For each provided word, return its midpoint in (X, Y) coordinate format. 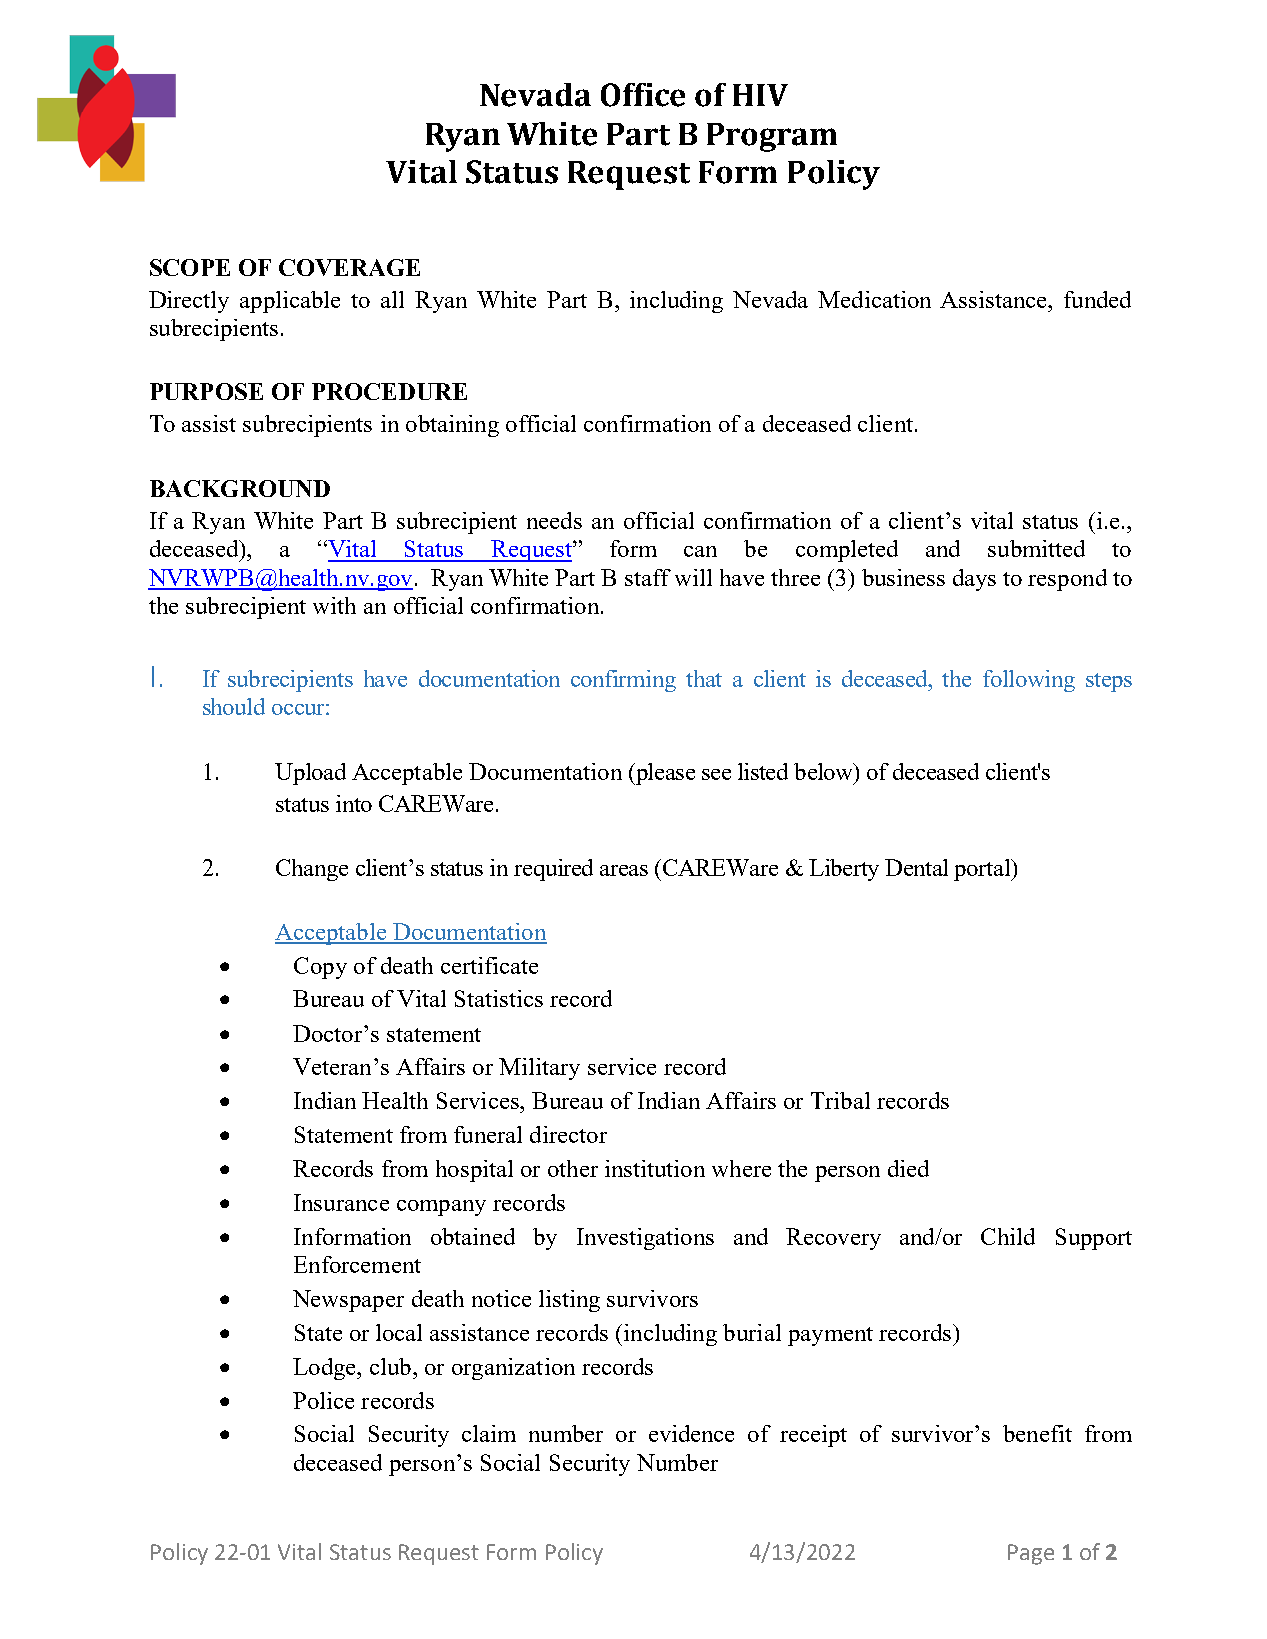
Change (312, 870)
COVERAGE (349, 267)
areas (624, 870)
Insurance (341, 1202)
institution (655, 1168)
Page (1031, 1554)
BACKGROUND (240, 488)
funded (1097, 299)
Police (323, 1400)
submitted (1036, 548)
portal (983, 870)
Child (1008, 1236)
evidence (691, 1433)
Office (643, 95)
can (700, 551)
